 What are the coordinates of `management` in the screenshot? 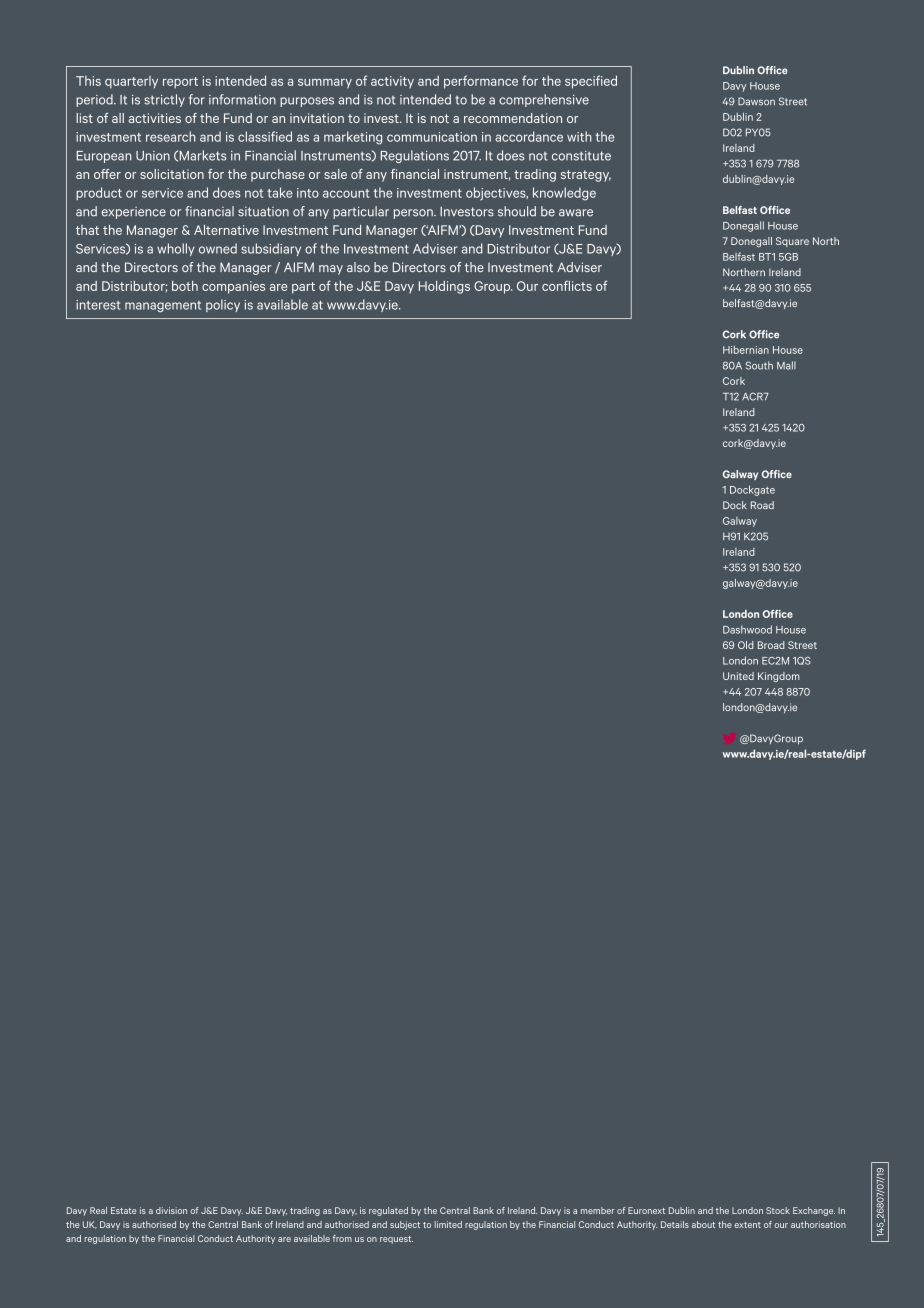 It's located at (163, 306).
